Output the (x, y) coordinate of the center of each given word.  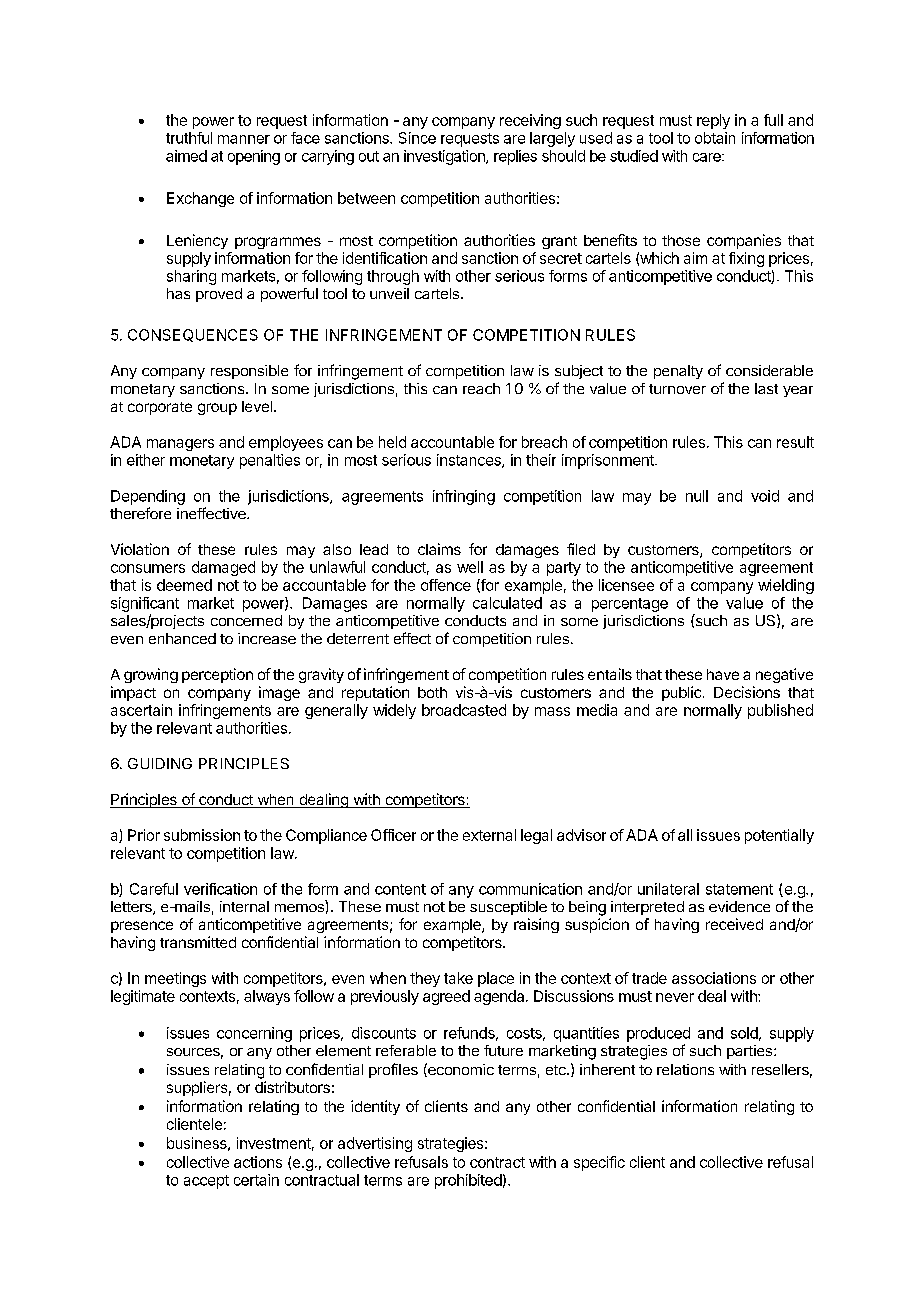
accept (206, 1182)
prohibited (468, 1181)
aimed (186, 156)
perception (217, 675)
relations (685, 1069)
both (432, 692)
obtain (715, 138)
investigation (445, 157)
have (723, 674)
